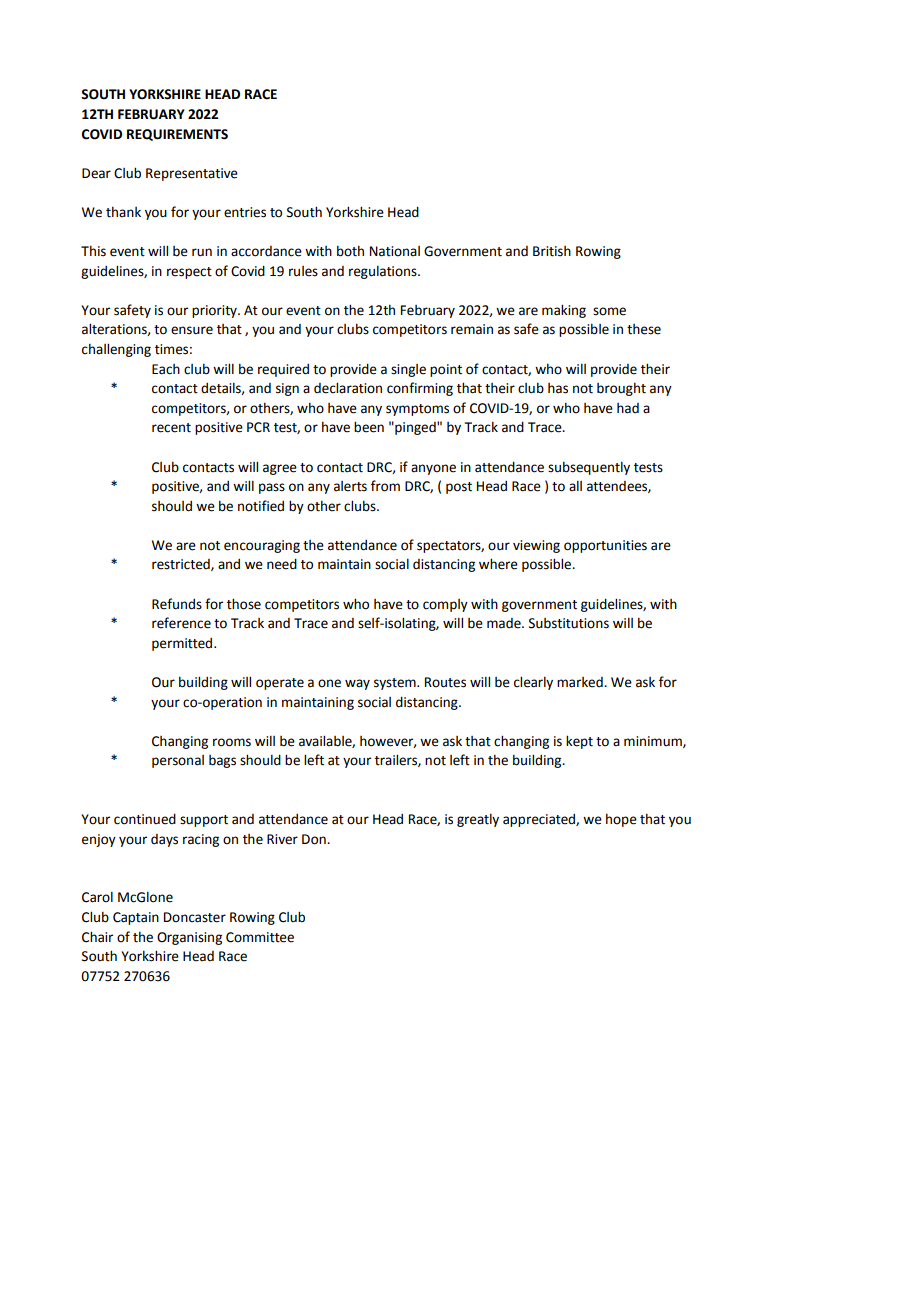 This page has height=1308, width=924. Describe the element at coordinates (395, 251) in the page. I see `National` at that location.
